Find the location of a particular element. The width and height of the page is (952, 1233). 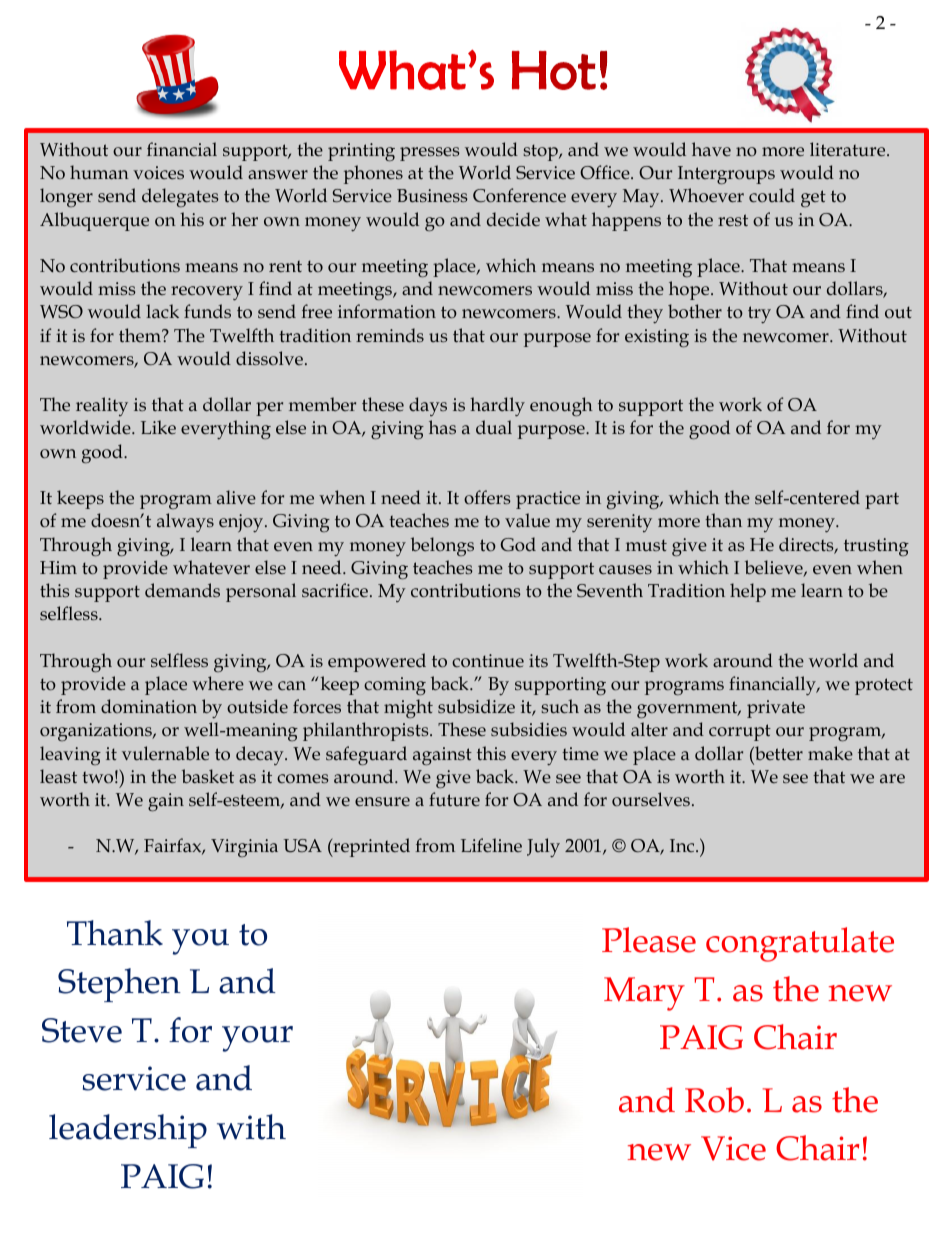

Business is located at coordinates (432, 195).
